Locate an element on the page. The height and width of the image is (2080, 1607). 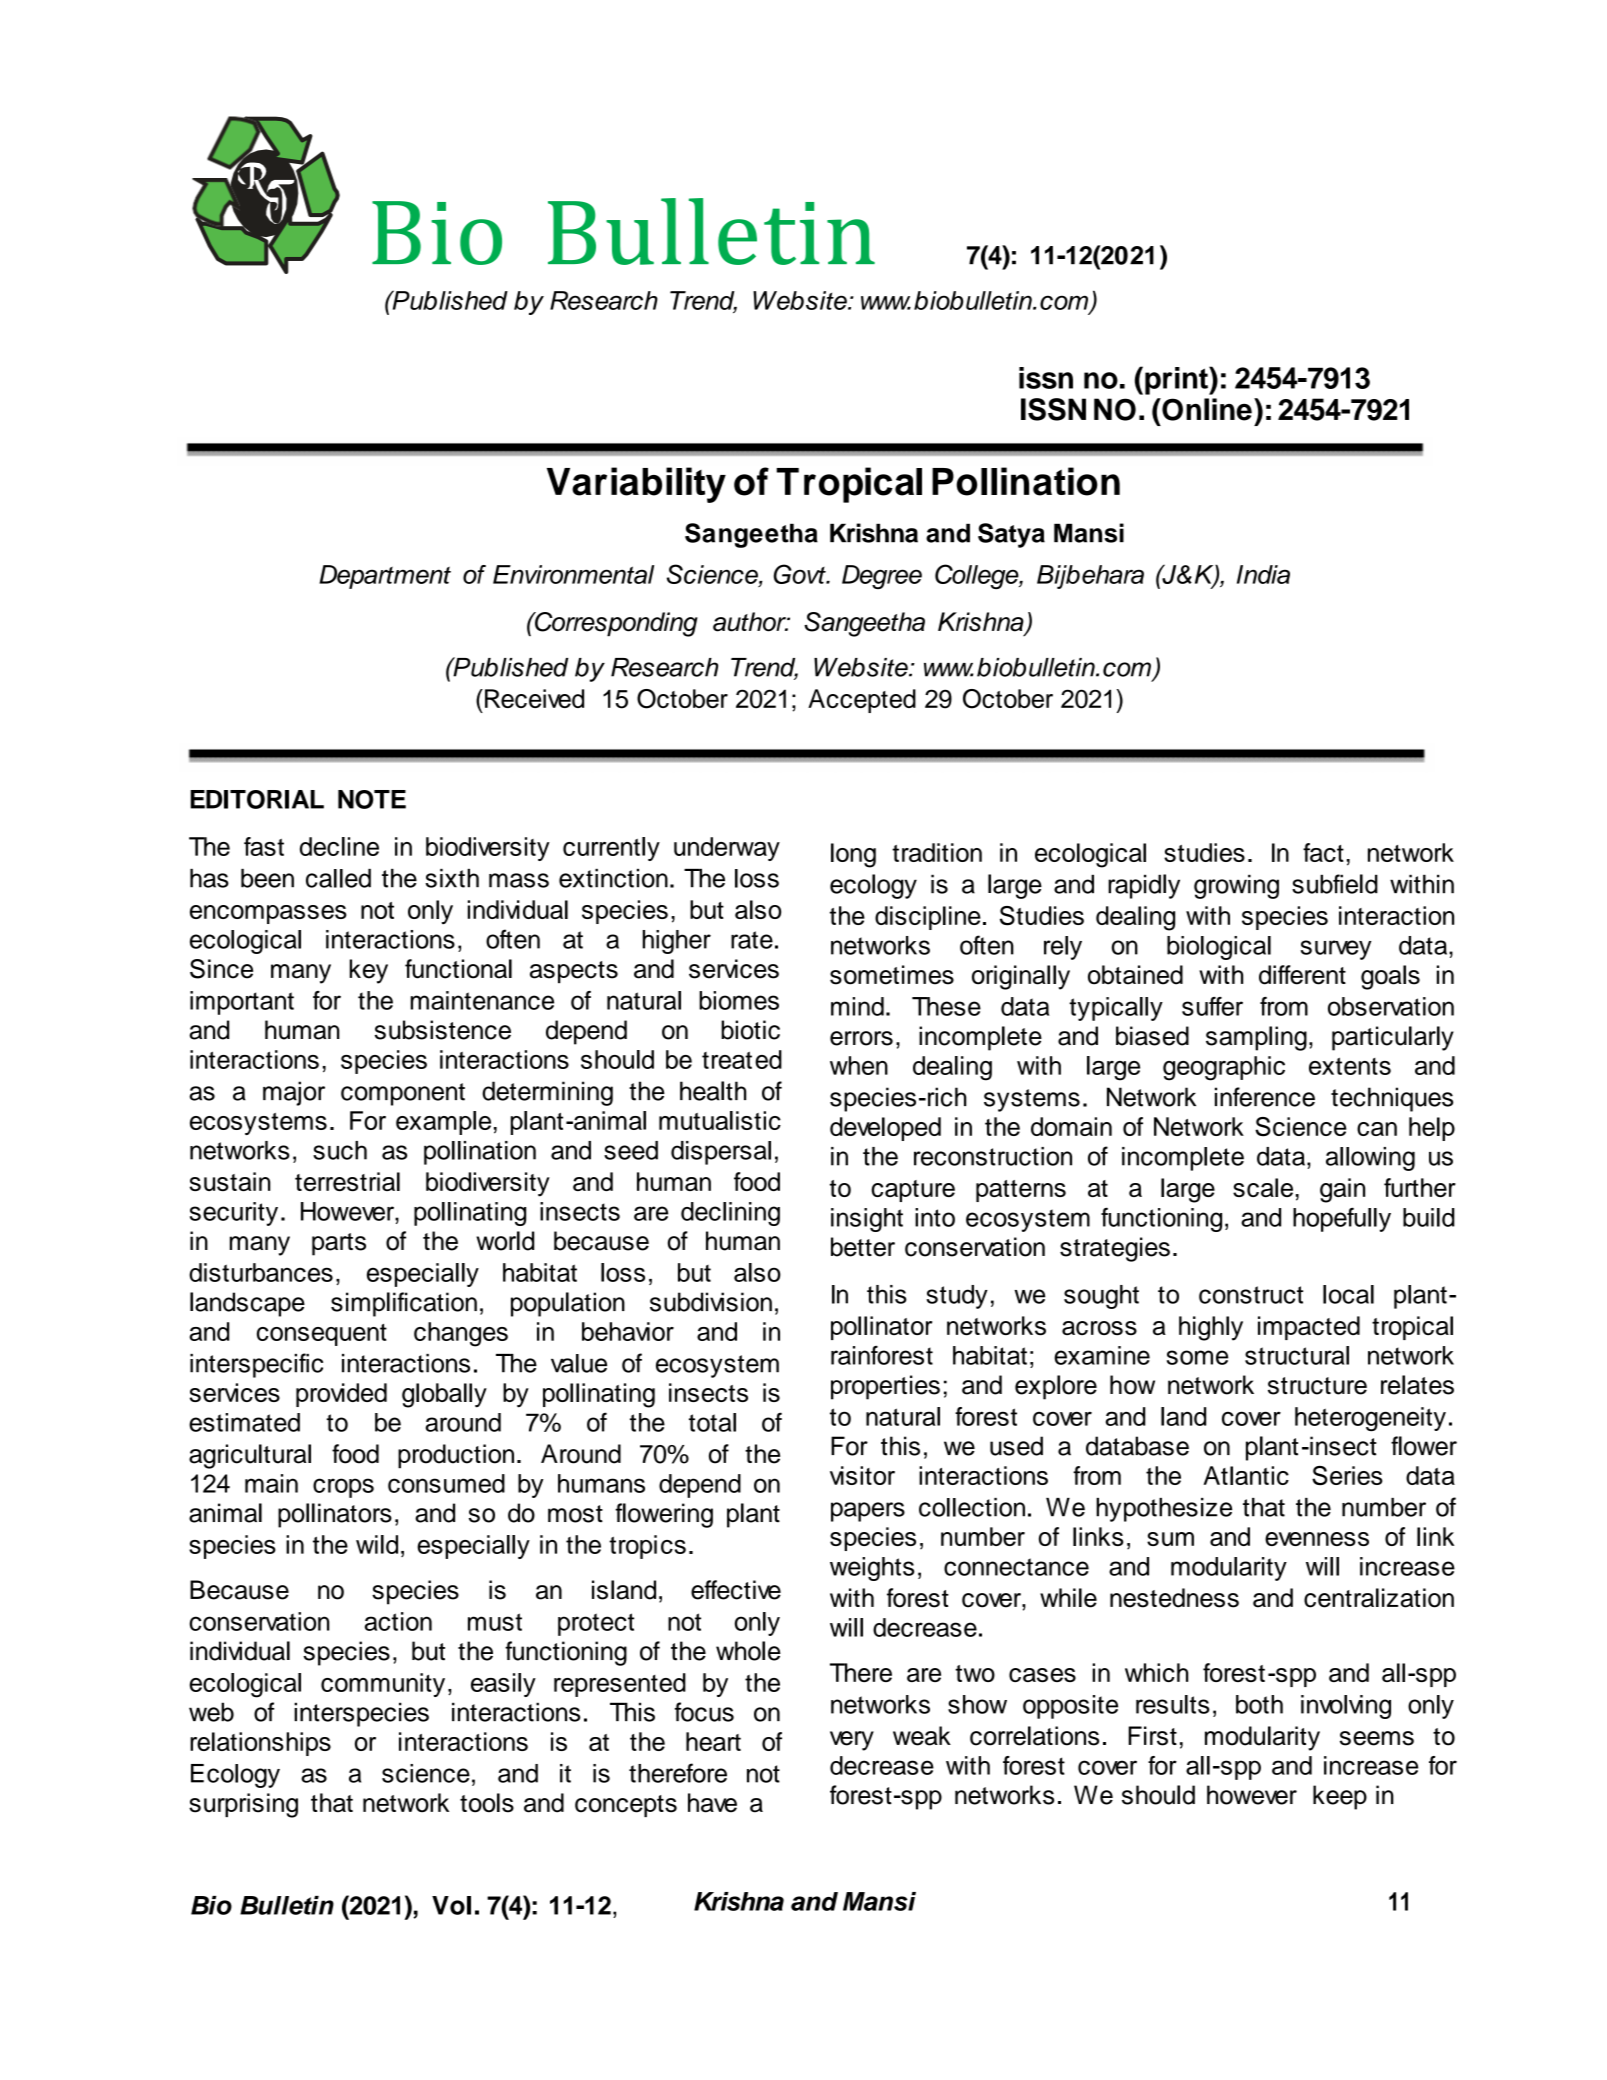
Department is located at coordinates (385, 577).
